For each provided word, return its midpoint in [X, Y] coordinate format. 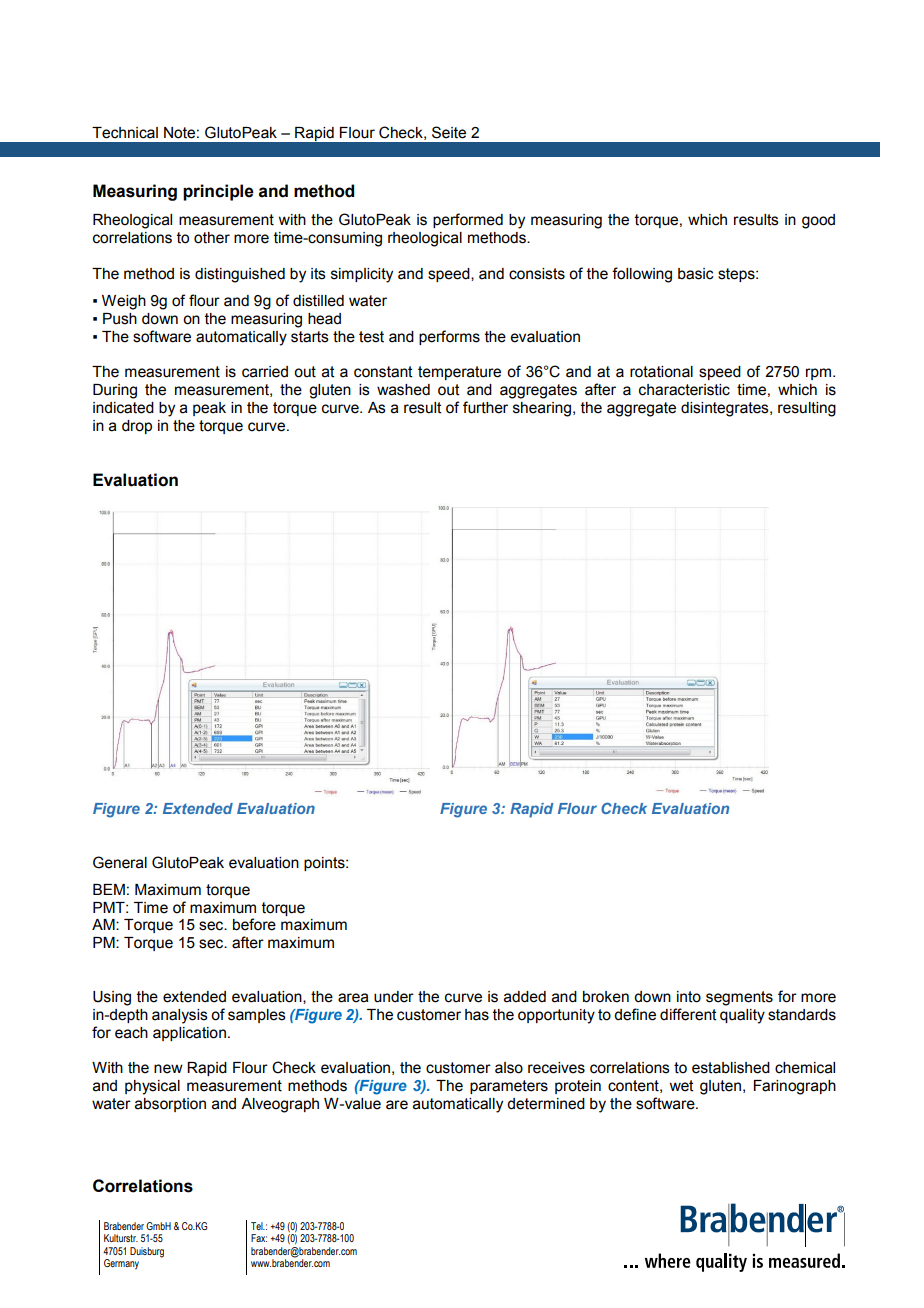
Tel [258, 1226]
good [818, 221]
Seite [449, 132]
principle [218, 192]
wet [681, 1086]
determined [546, 1104]
